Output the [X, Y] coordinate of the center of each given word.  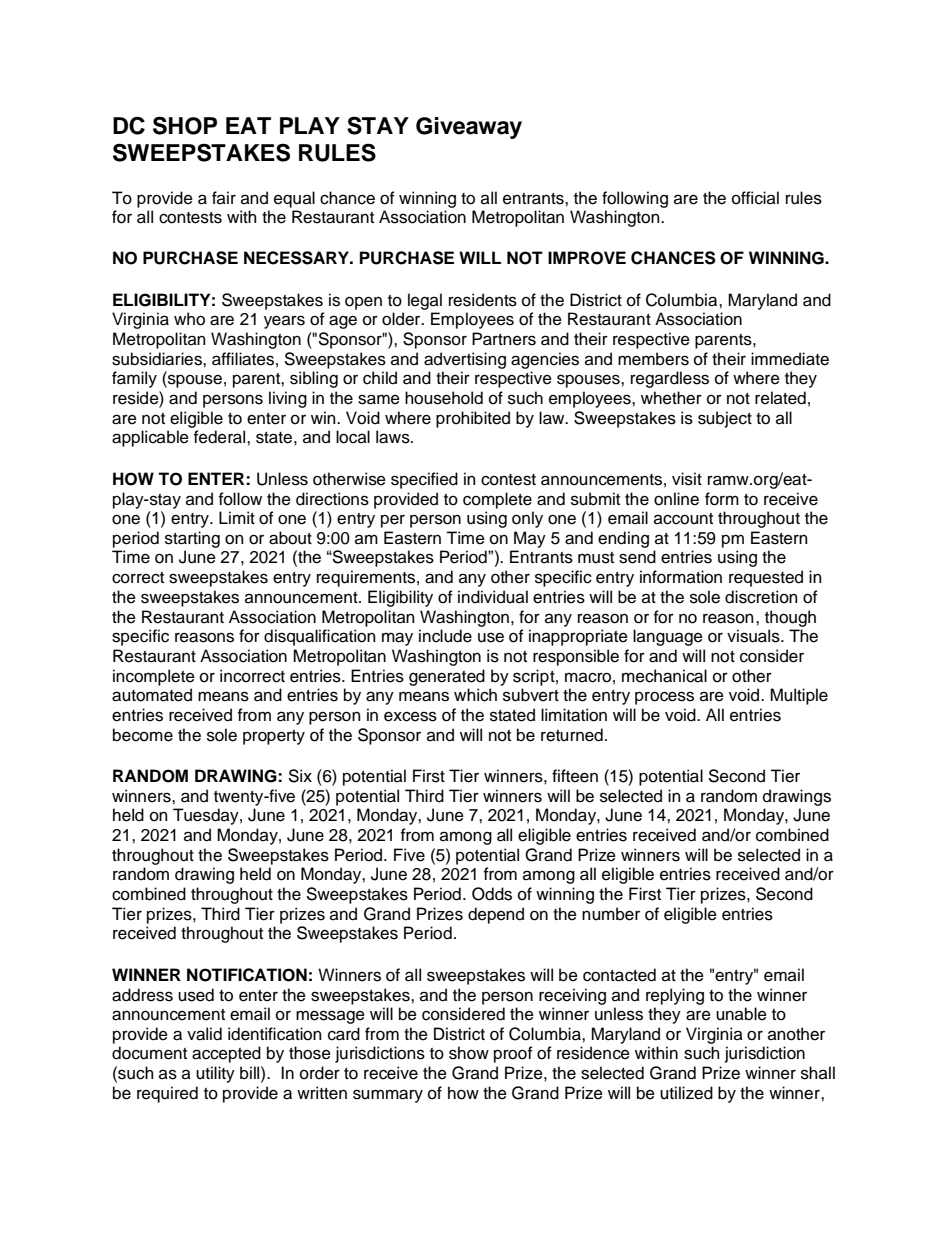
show [469, 1053]
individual [493, 597]
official [755, 198]
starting [192, 539]
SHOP [185, 125]
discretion [761, 597]
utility [215, 1074]
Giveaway [469, 128]
